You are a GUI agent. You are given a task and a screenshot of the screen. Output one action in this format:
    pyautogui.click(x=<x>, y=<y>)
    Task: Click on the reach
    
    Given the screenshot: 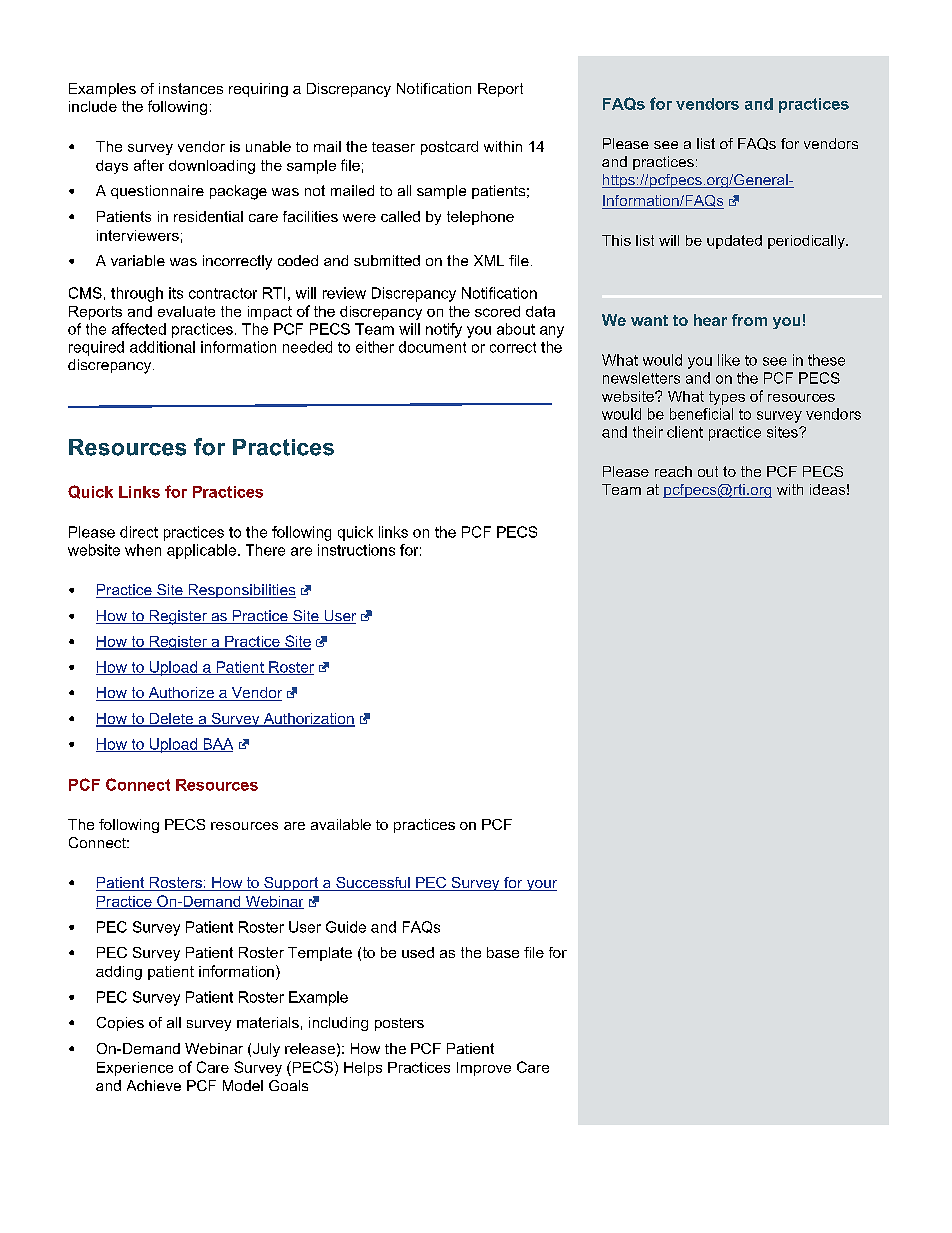 What is the action you would take?
    pyautogui.click(x=673, y=471)
